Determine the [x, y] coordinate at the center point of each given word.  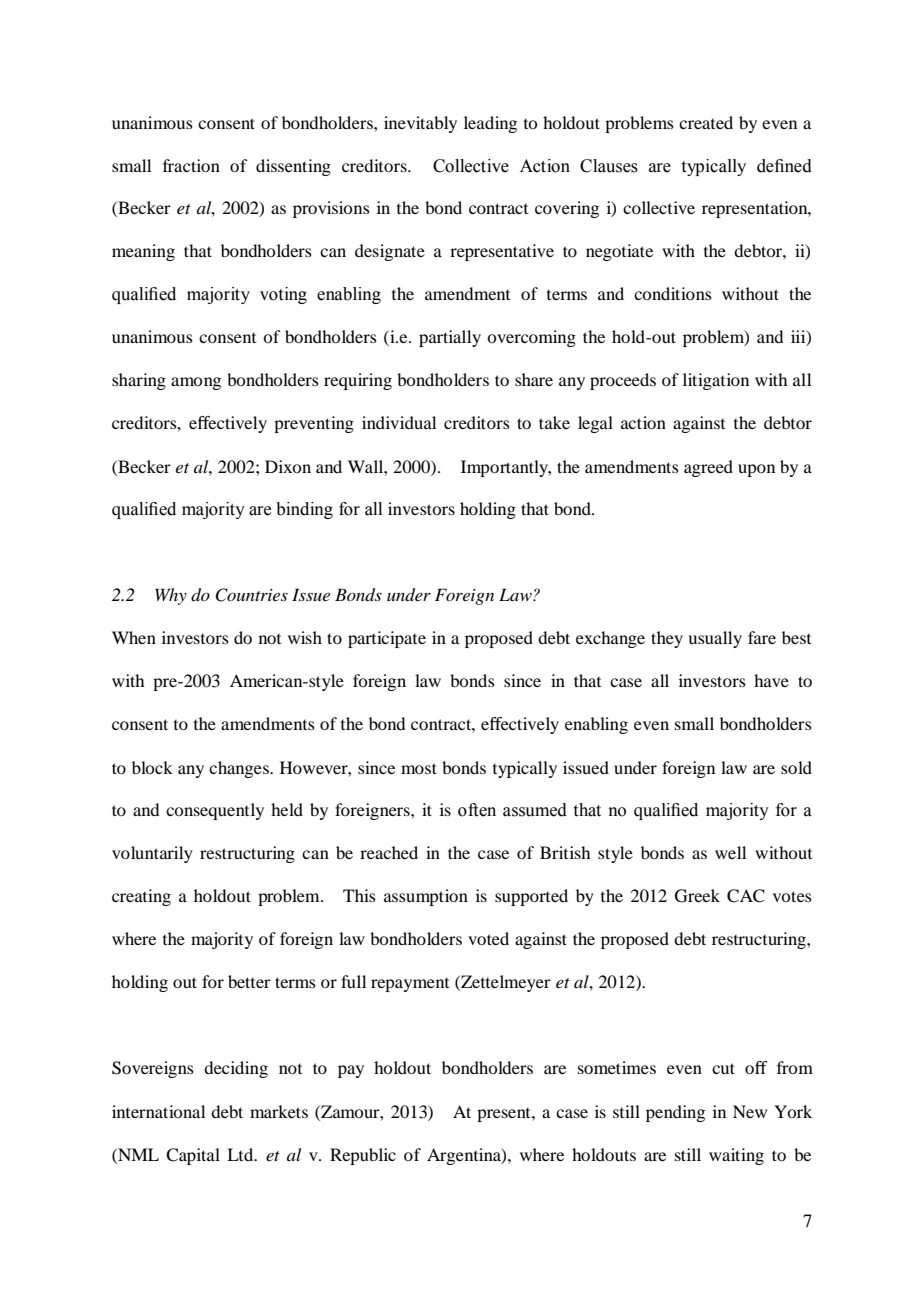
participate [387, 639]
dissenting [293, 167]
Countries [251, 595]
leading [490, 124]
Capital [193, 1156]
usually [715, 639]
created [706, 122]
